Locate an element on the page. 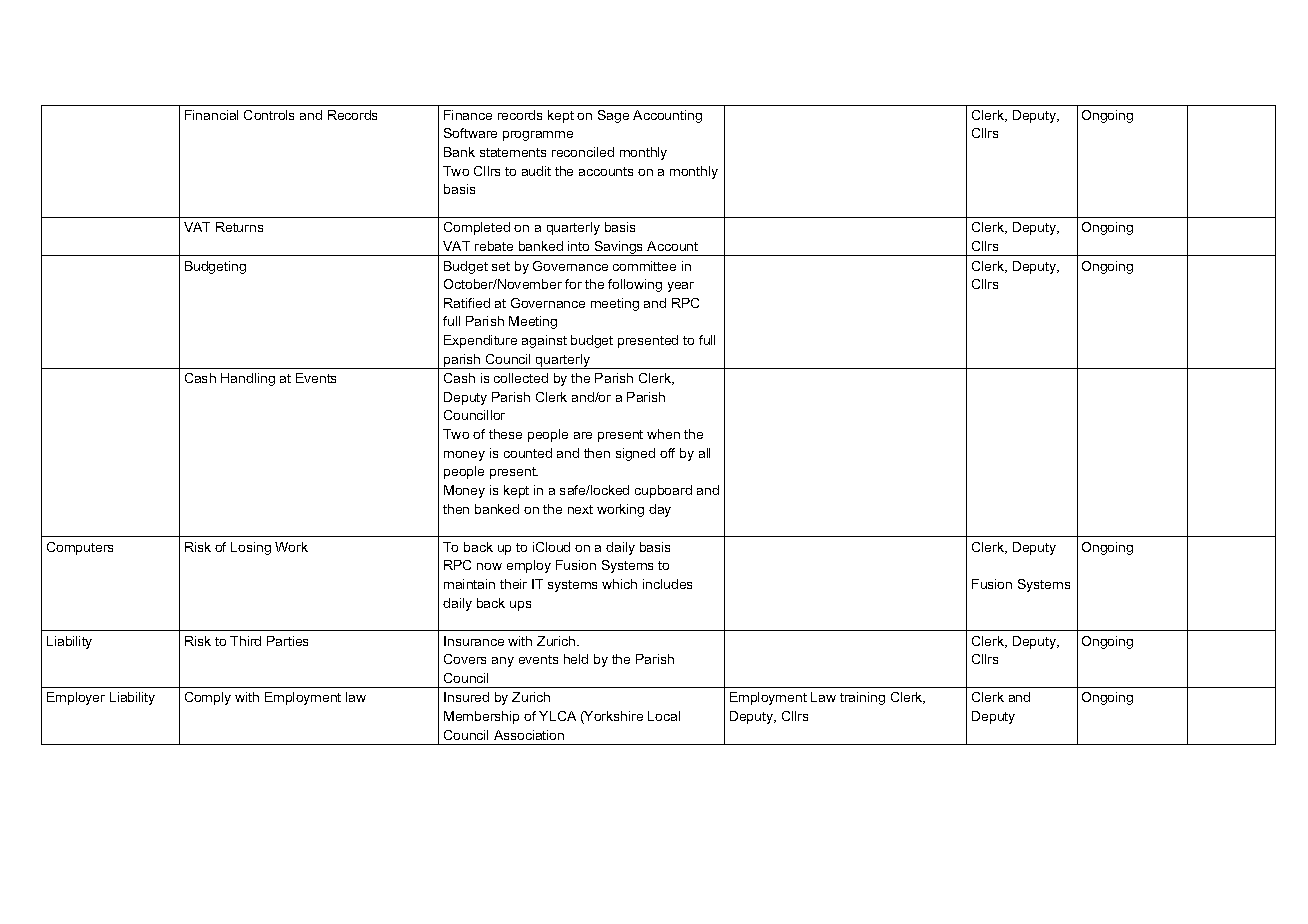 The height and width of the document is (924, 1308). Comply is located at coordinates (208, 698).
